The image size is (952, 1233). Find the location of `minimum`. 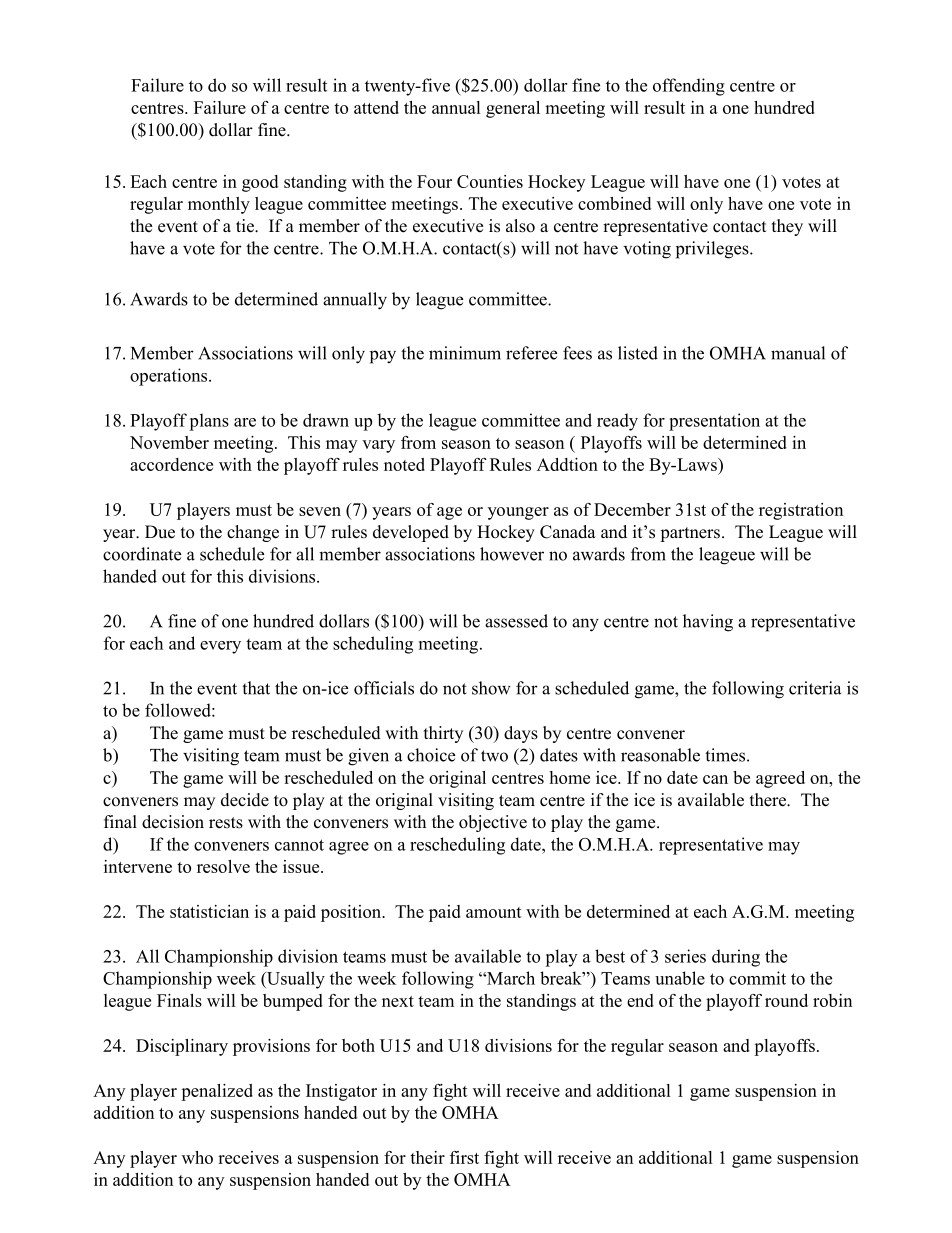

minimum is located at coordinates (465, 353).
